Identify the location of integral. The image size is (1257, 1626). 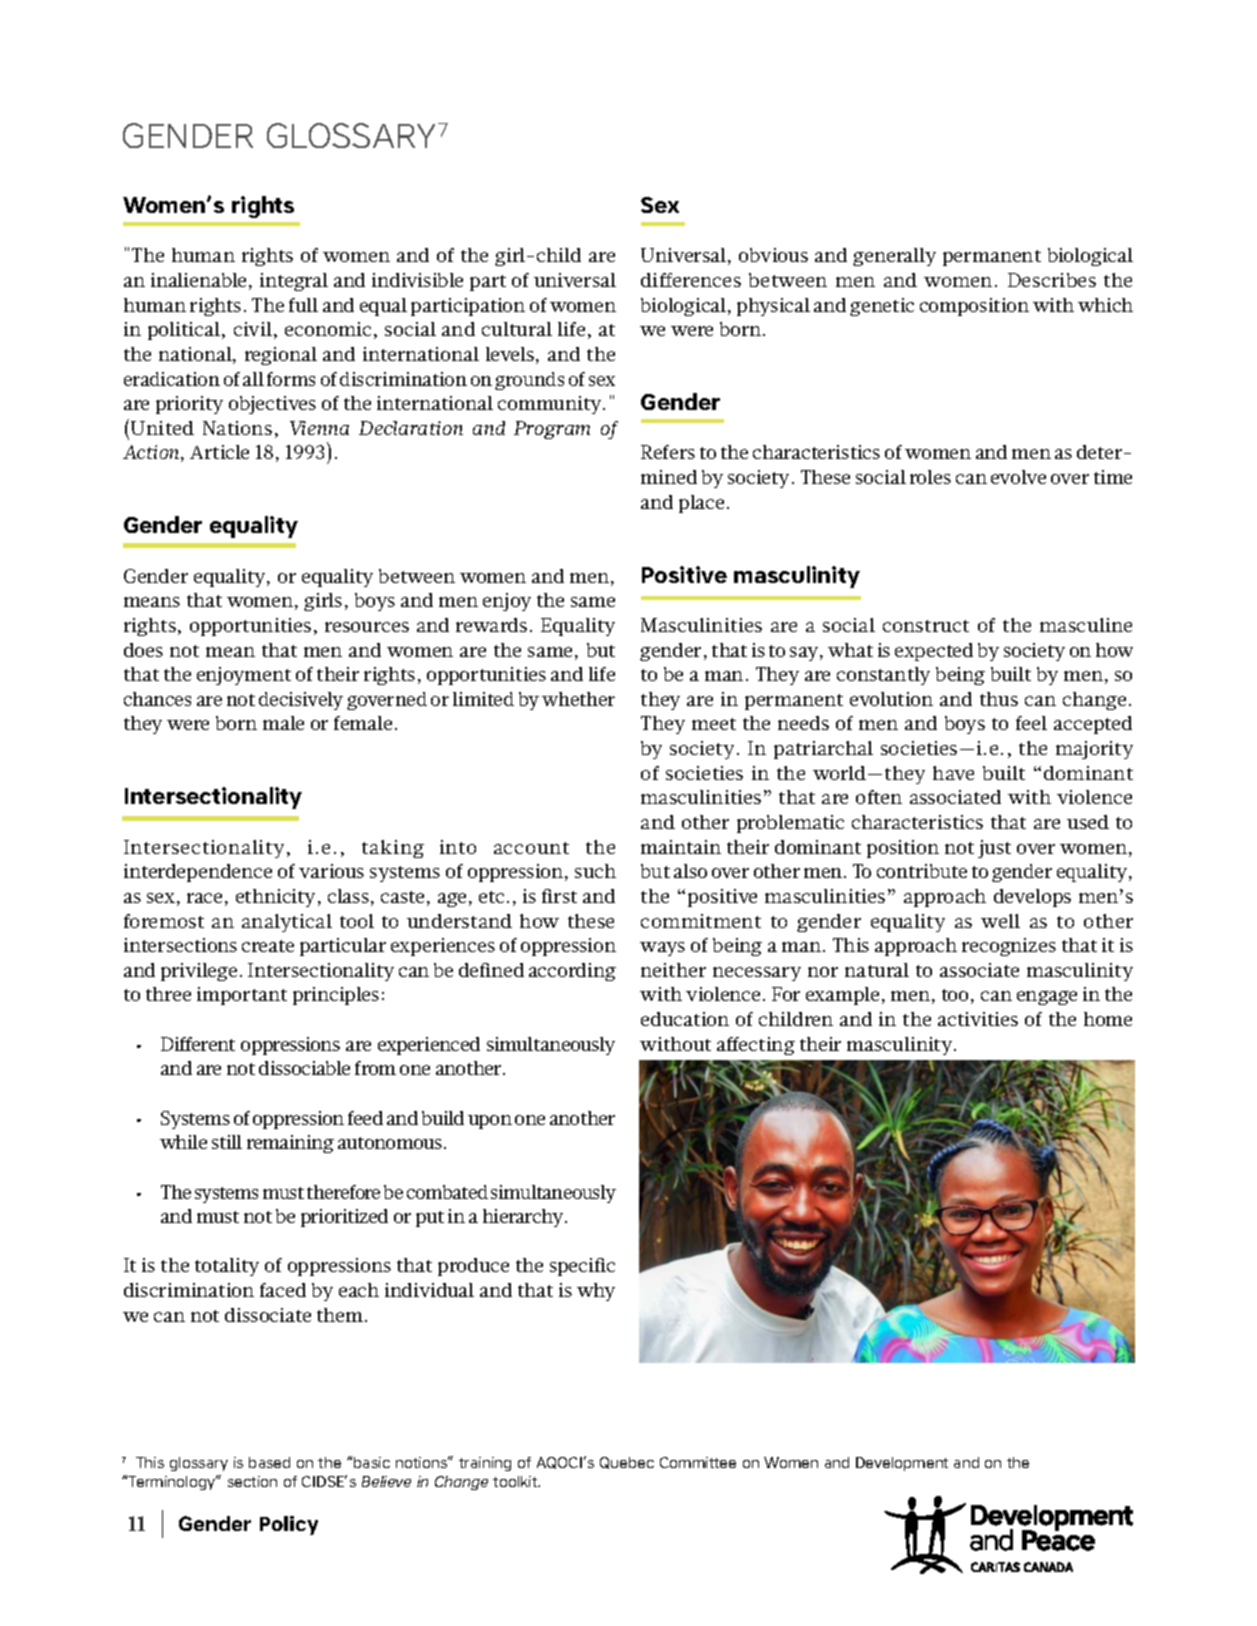
(294, 282).
